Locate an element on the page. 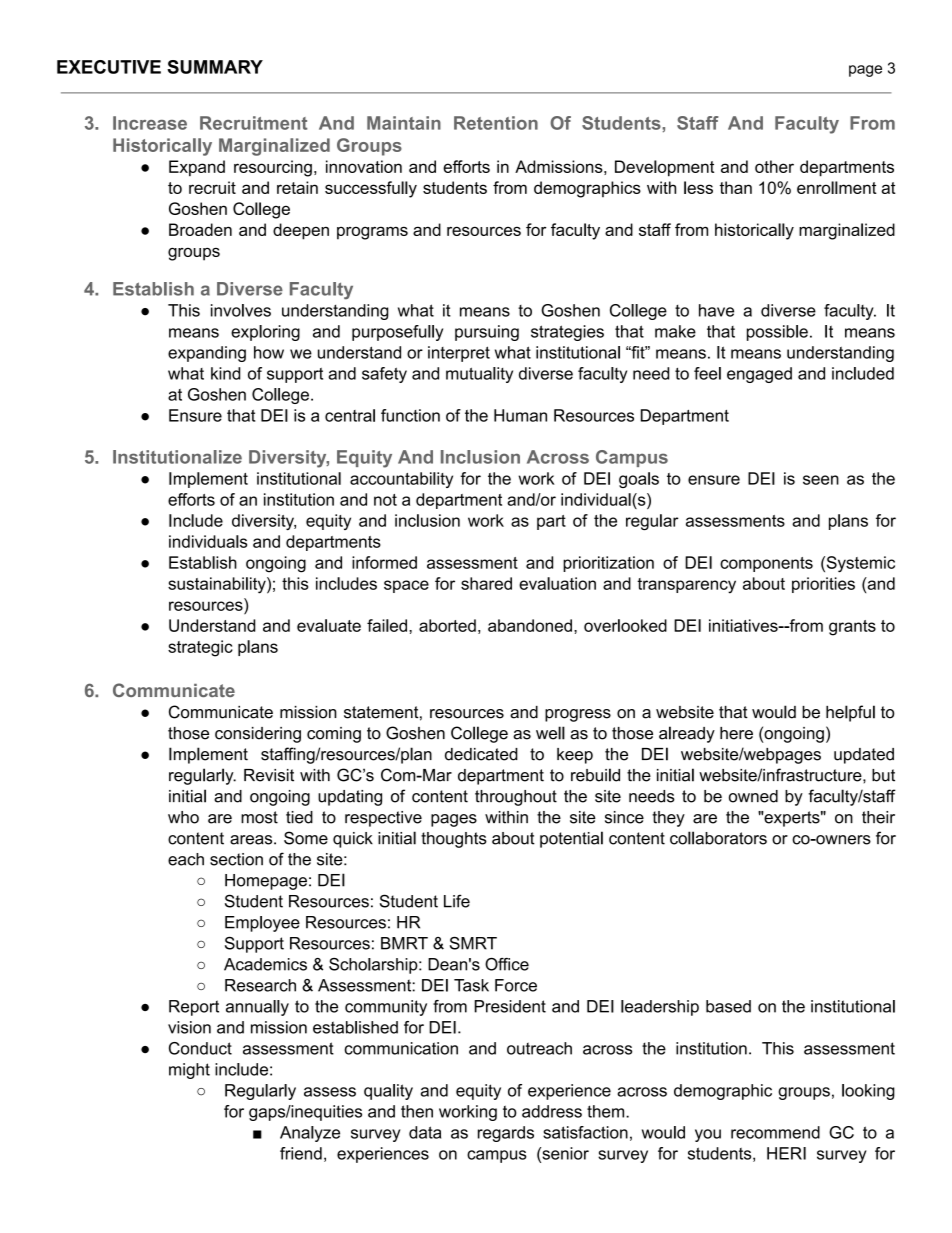 The width and height of the document is (952, 1233). shared is located at coordinates (486, 583).
